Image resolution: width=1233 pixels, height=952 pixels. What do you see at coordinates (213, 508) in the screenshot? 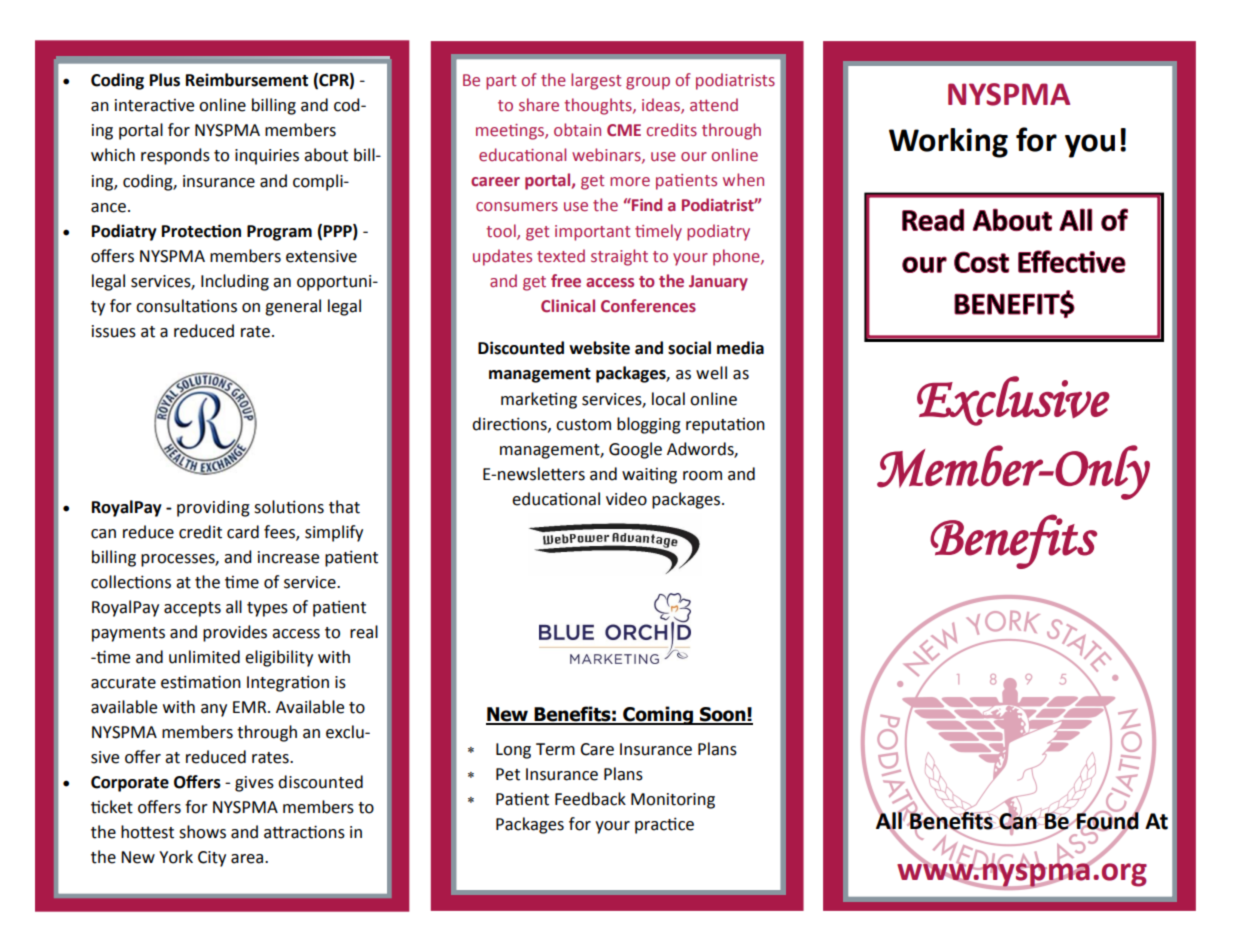
I see `providing` at bounding box center [213, 508].
